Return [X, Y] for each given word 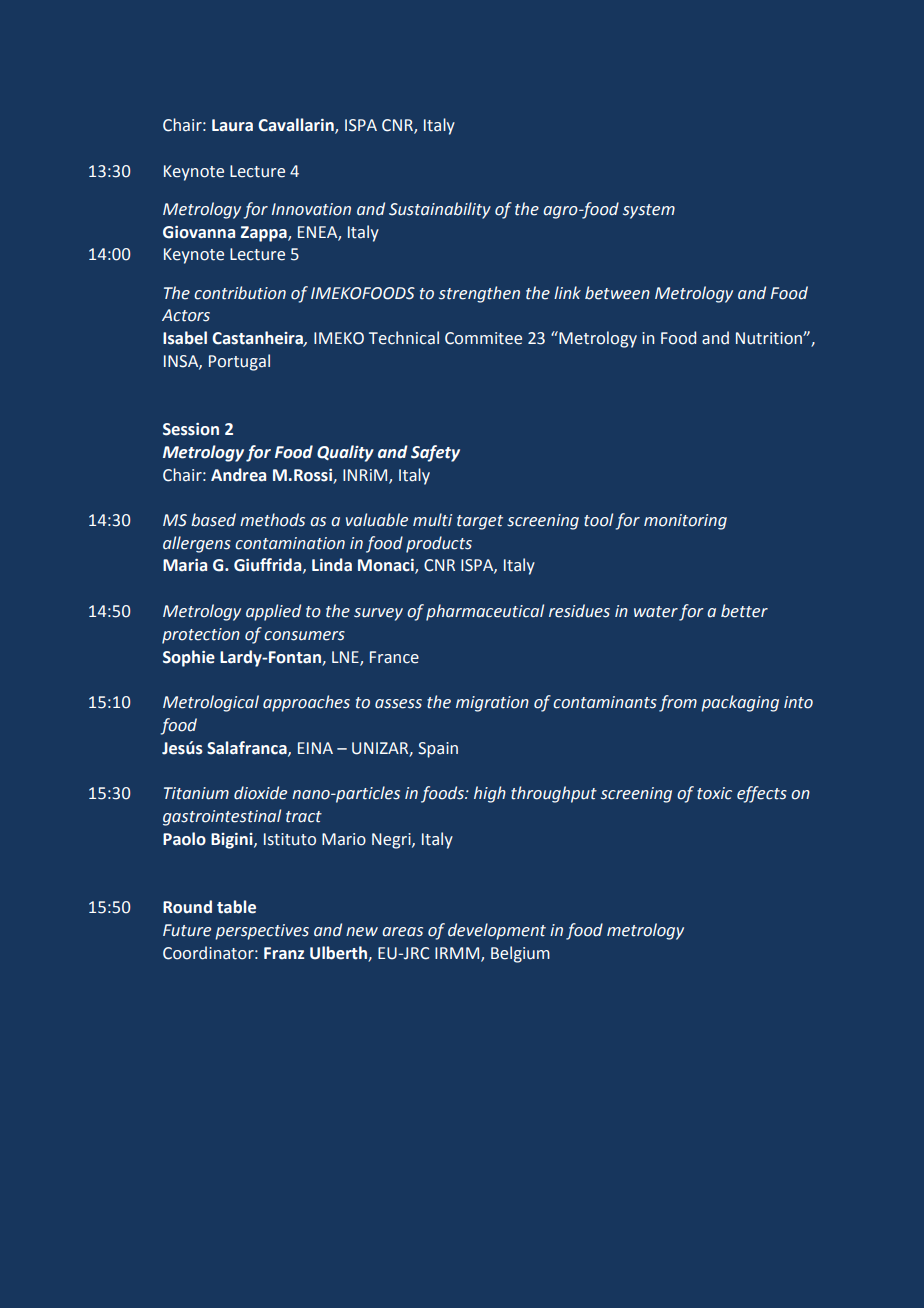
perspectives [262, 932]
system [649, 211]
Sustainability [440, 210]
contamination [290, 543]
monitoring [685, 522]
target [480, 522]
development [497, 931]
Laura [232, 125]
